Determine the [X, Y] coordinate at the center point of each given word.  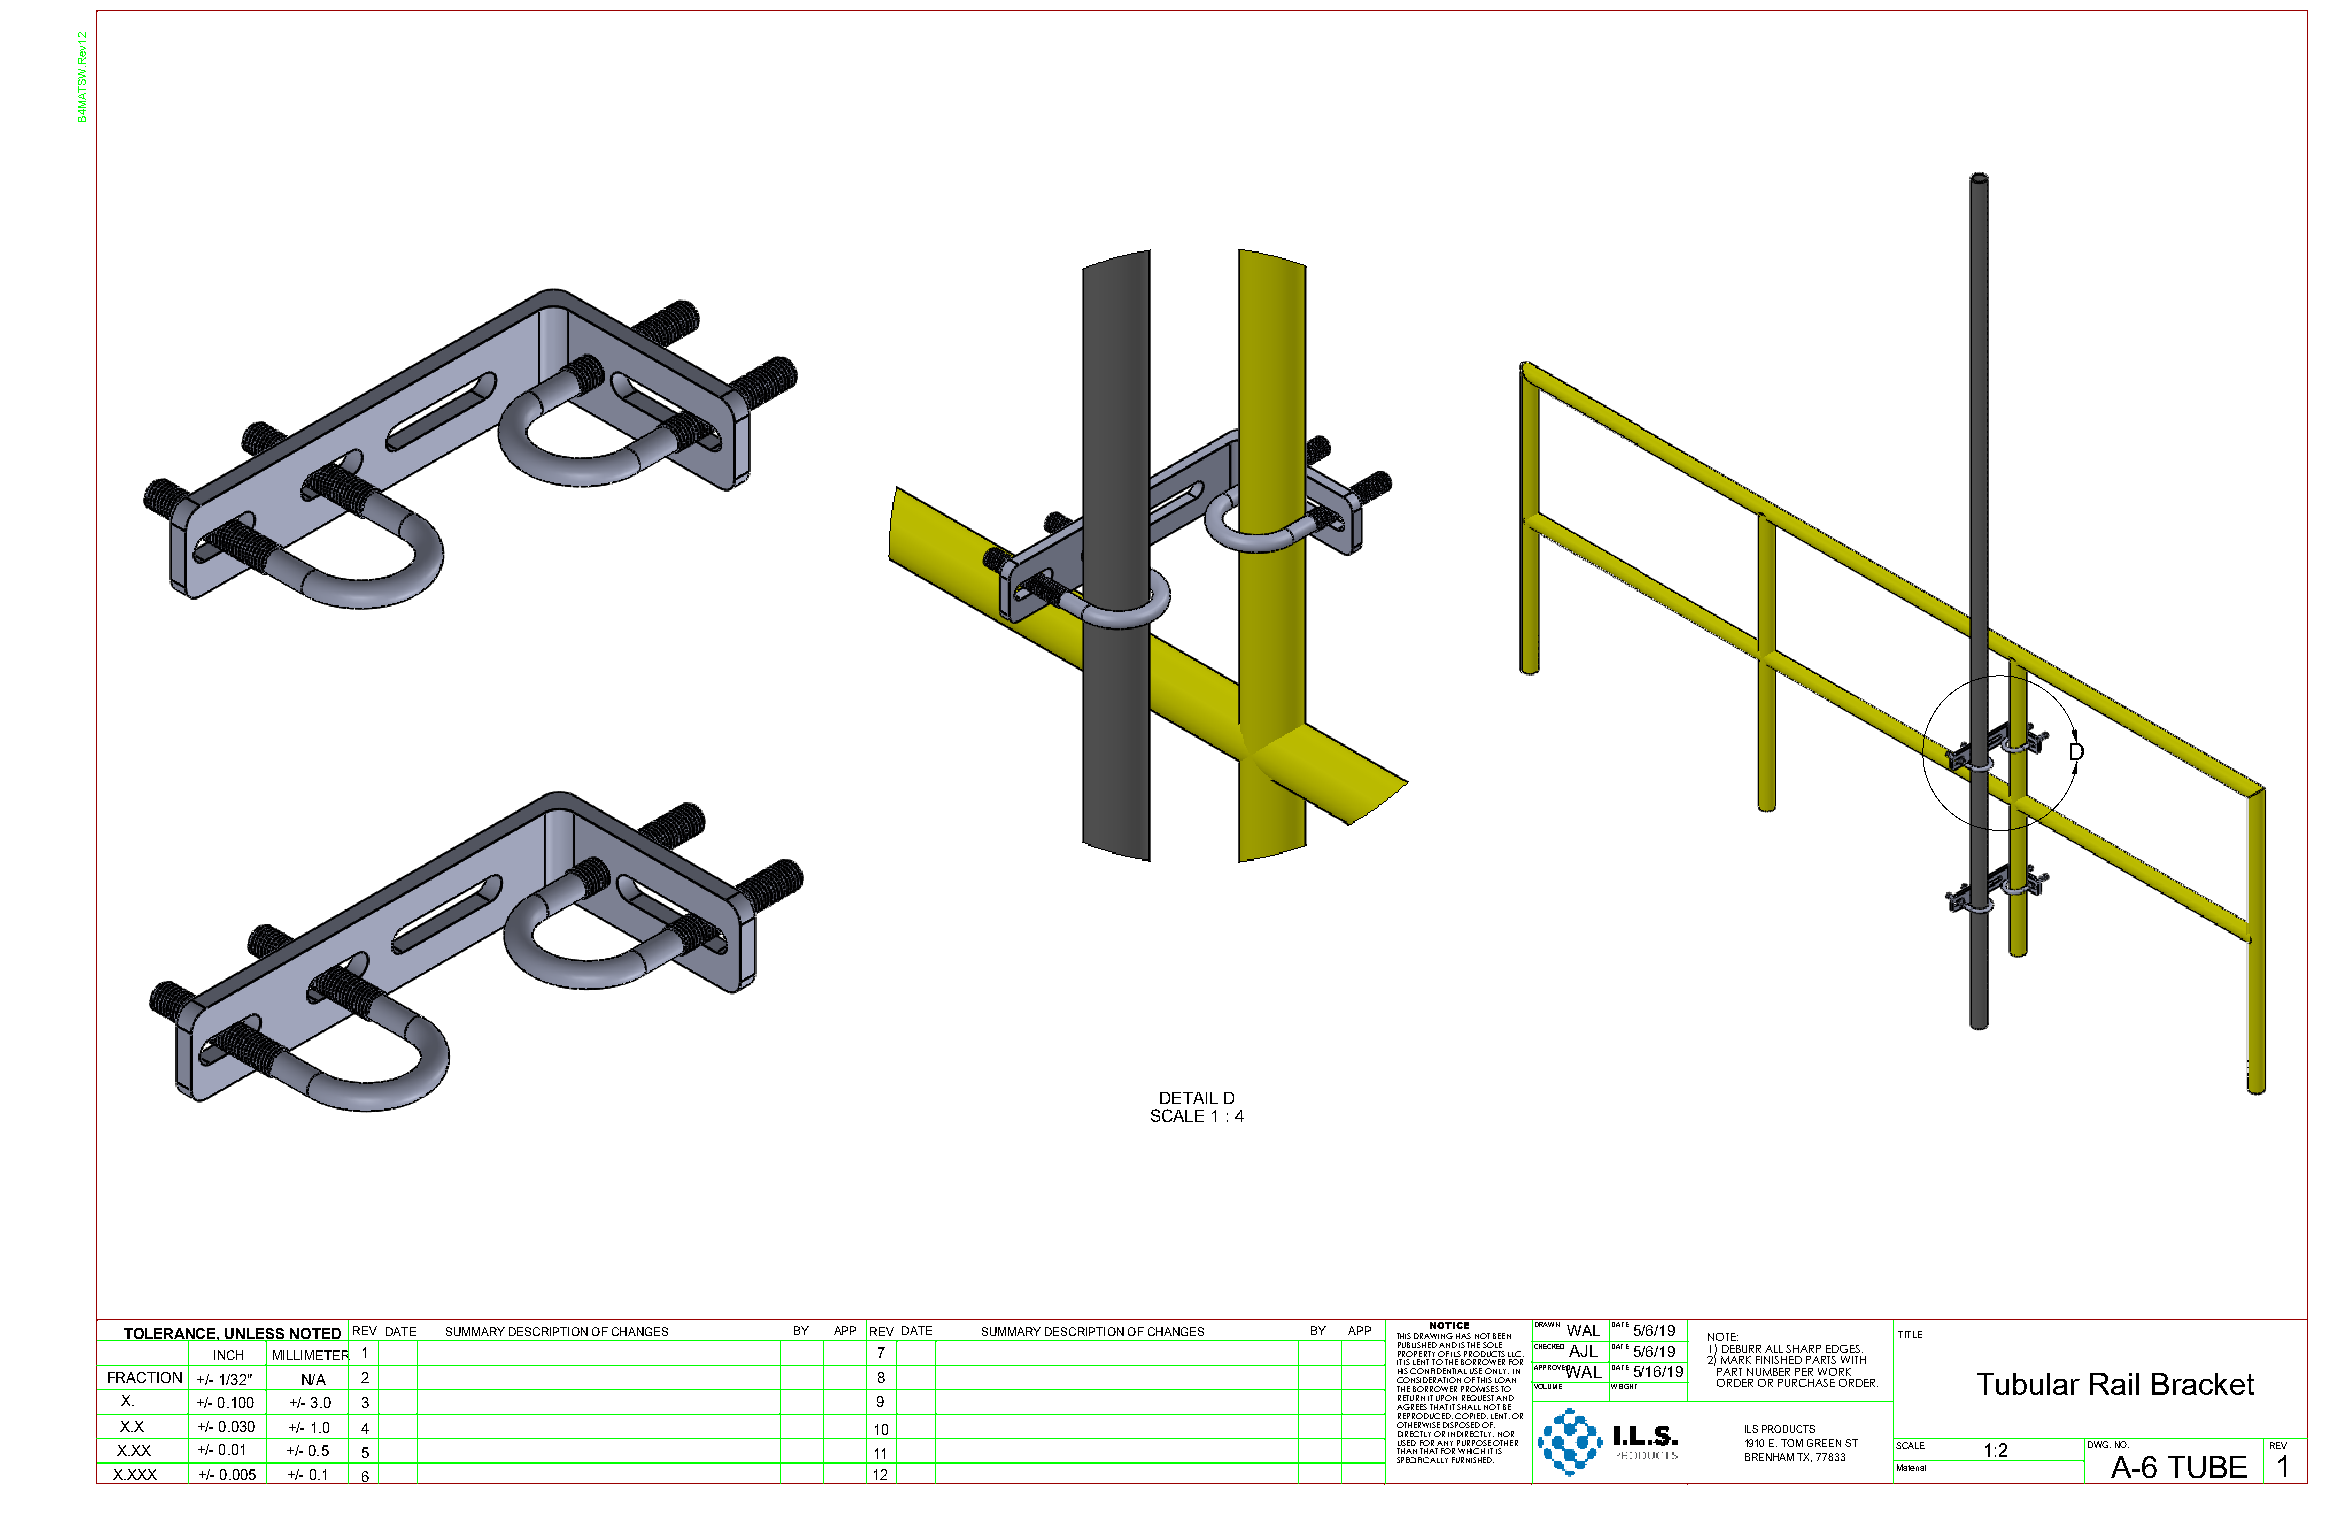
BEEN [1502, 1336]
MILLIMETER [311, 1354]
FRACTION [145, 1377]
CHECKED [1549, 1346]
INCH [228, 1355]
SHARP [1803, 1349]
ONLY [1497, 1371]
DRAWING [1433, 1336]
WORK [1834, 1372]
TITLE [1910, 1334]
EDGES [1844, 1349]
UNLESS [256, 1334]
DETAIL [1189, 1098]
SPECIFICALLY [1422, 1460]
